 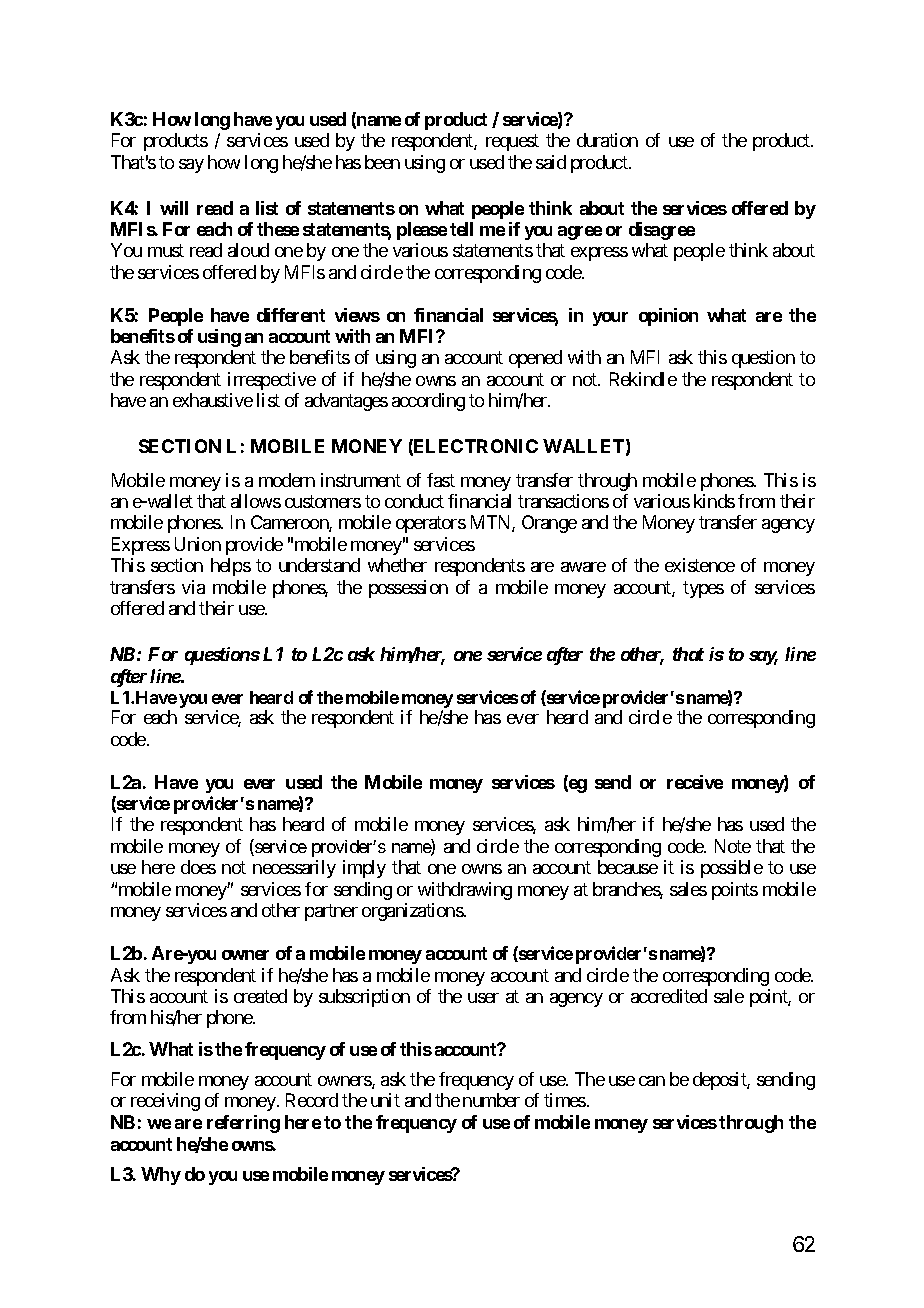 I want to click on kinds, so click(x=714, y=501).
